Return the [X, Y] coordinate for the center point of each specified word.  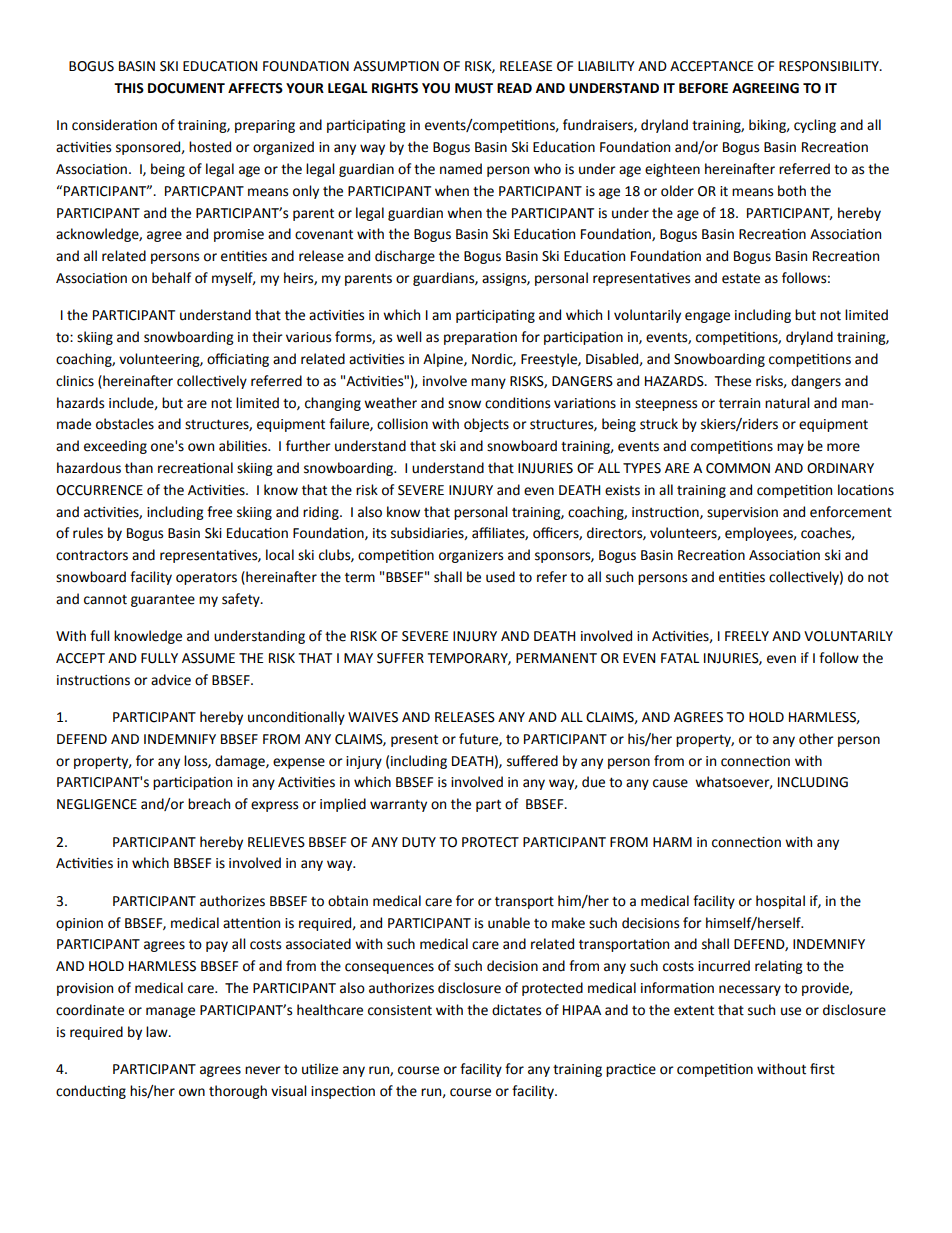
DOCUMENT [186, 88]
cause [670, 783]
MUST [474, 88]
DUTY [419, 842]
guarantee [163, 600]
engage [707, 317]
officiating [238, 360]
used [500, 577]
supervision [742, 513]
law [158, 1032]
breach [209, 804]
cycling [815, 126]
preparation [480, 338]
